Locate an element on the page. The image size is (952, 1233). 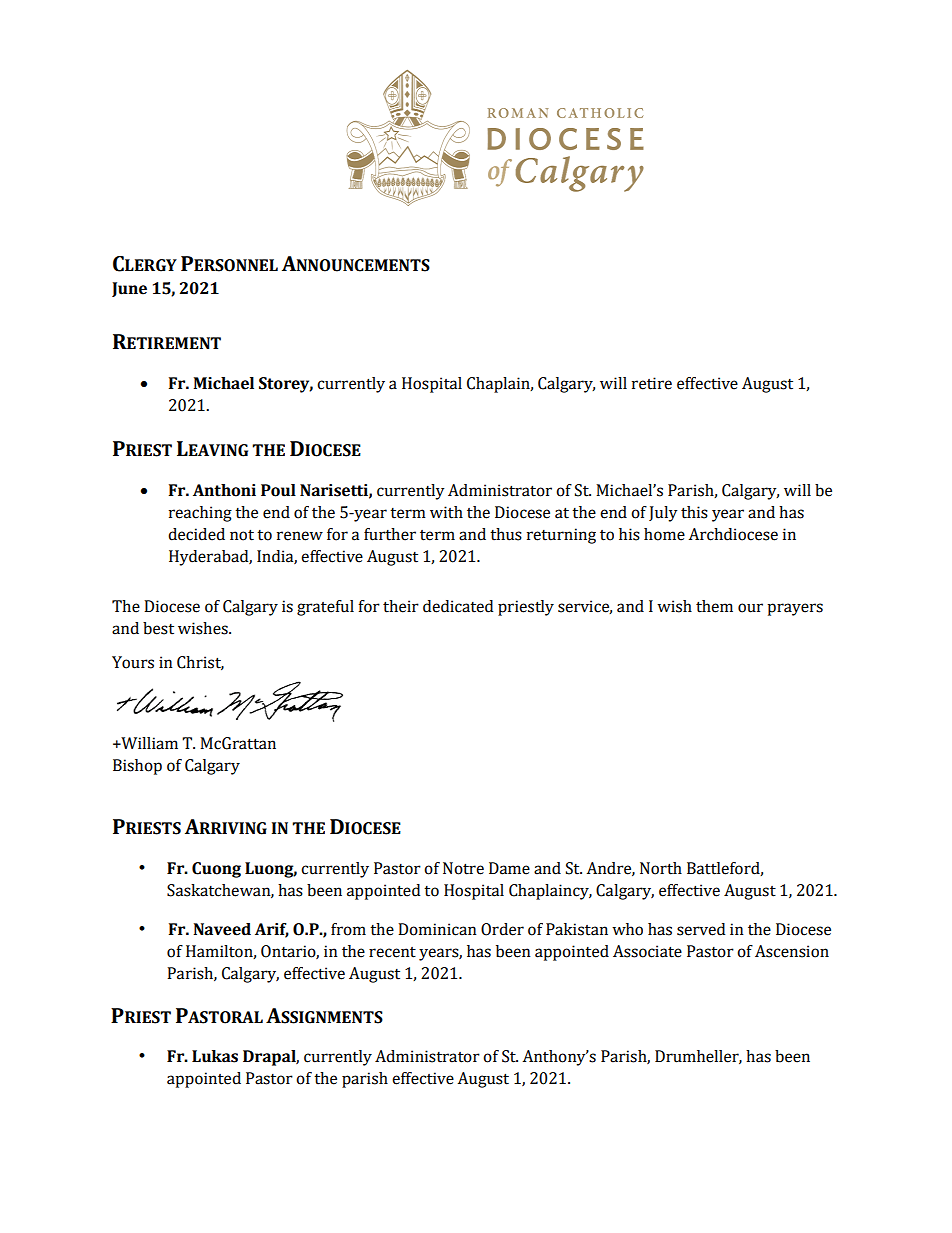
North is located at coordinates (661, 868).
